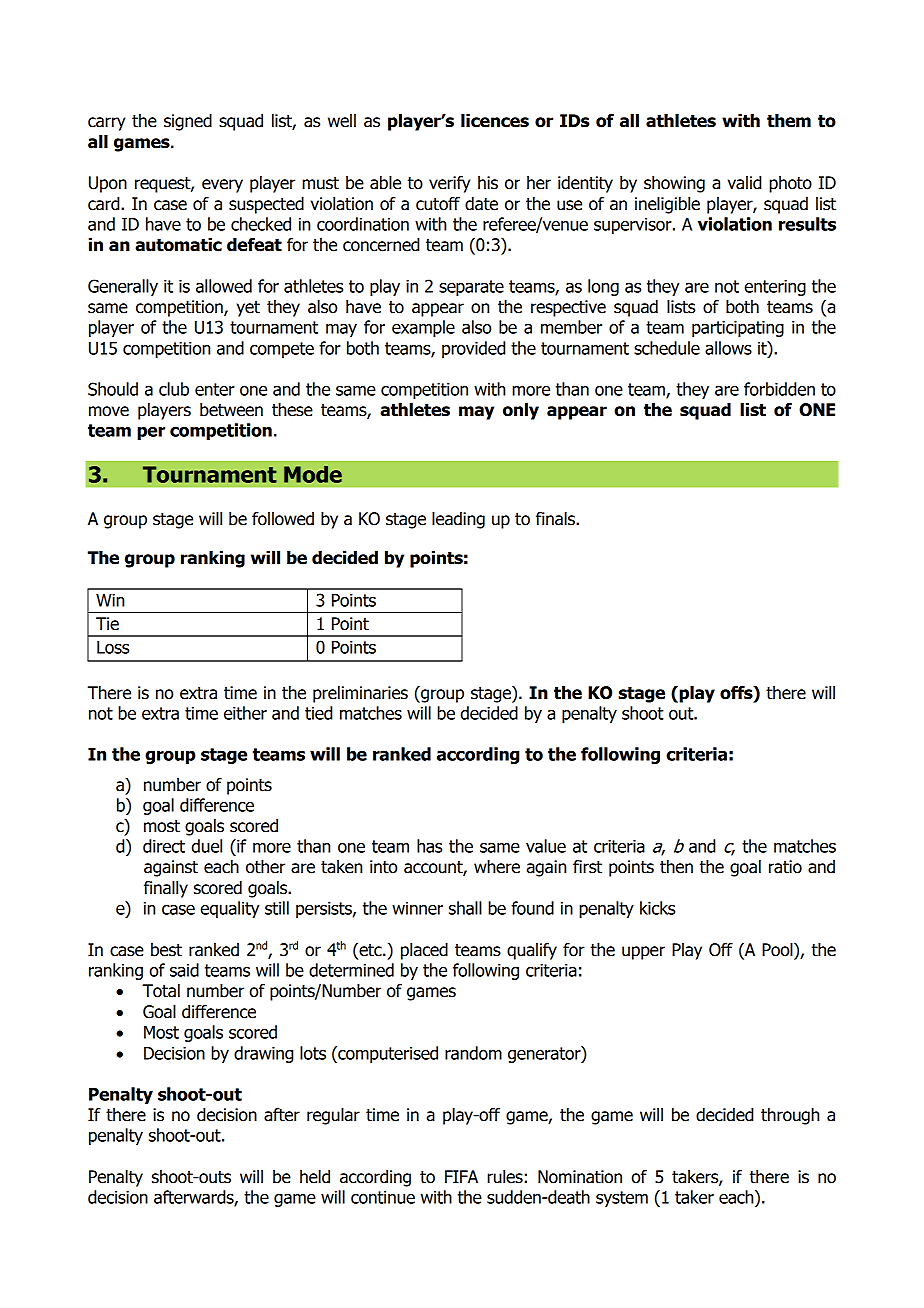 This document has height=1308, width=924. What do you see at coordinates (429, 846) in the document?
I see `has` at bounding box center [429, 846].
